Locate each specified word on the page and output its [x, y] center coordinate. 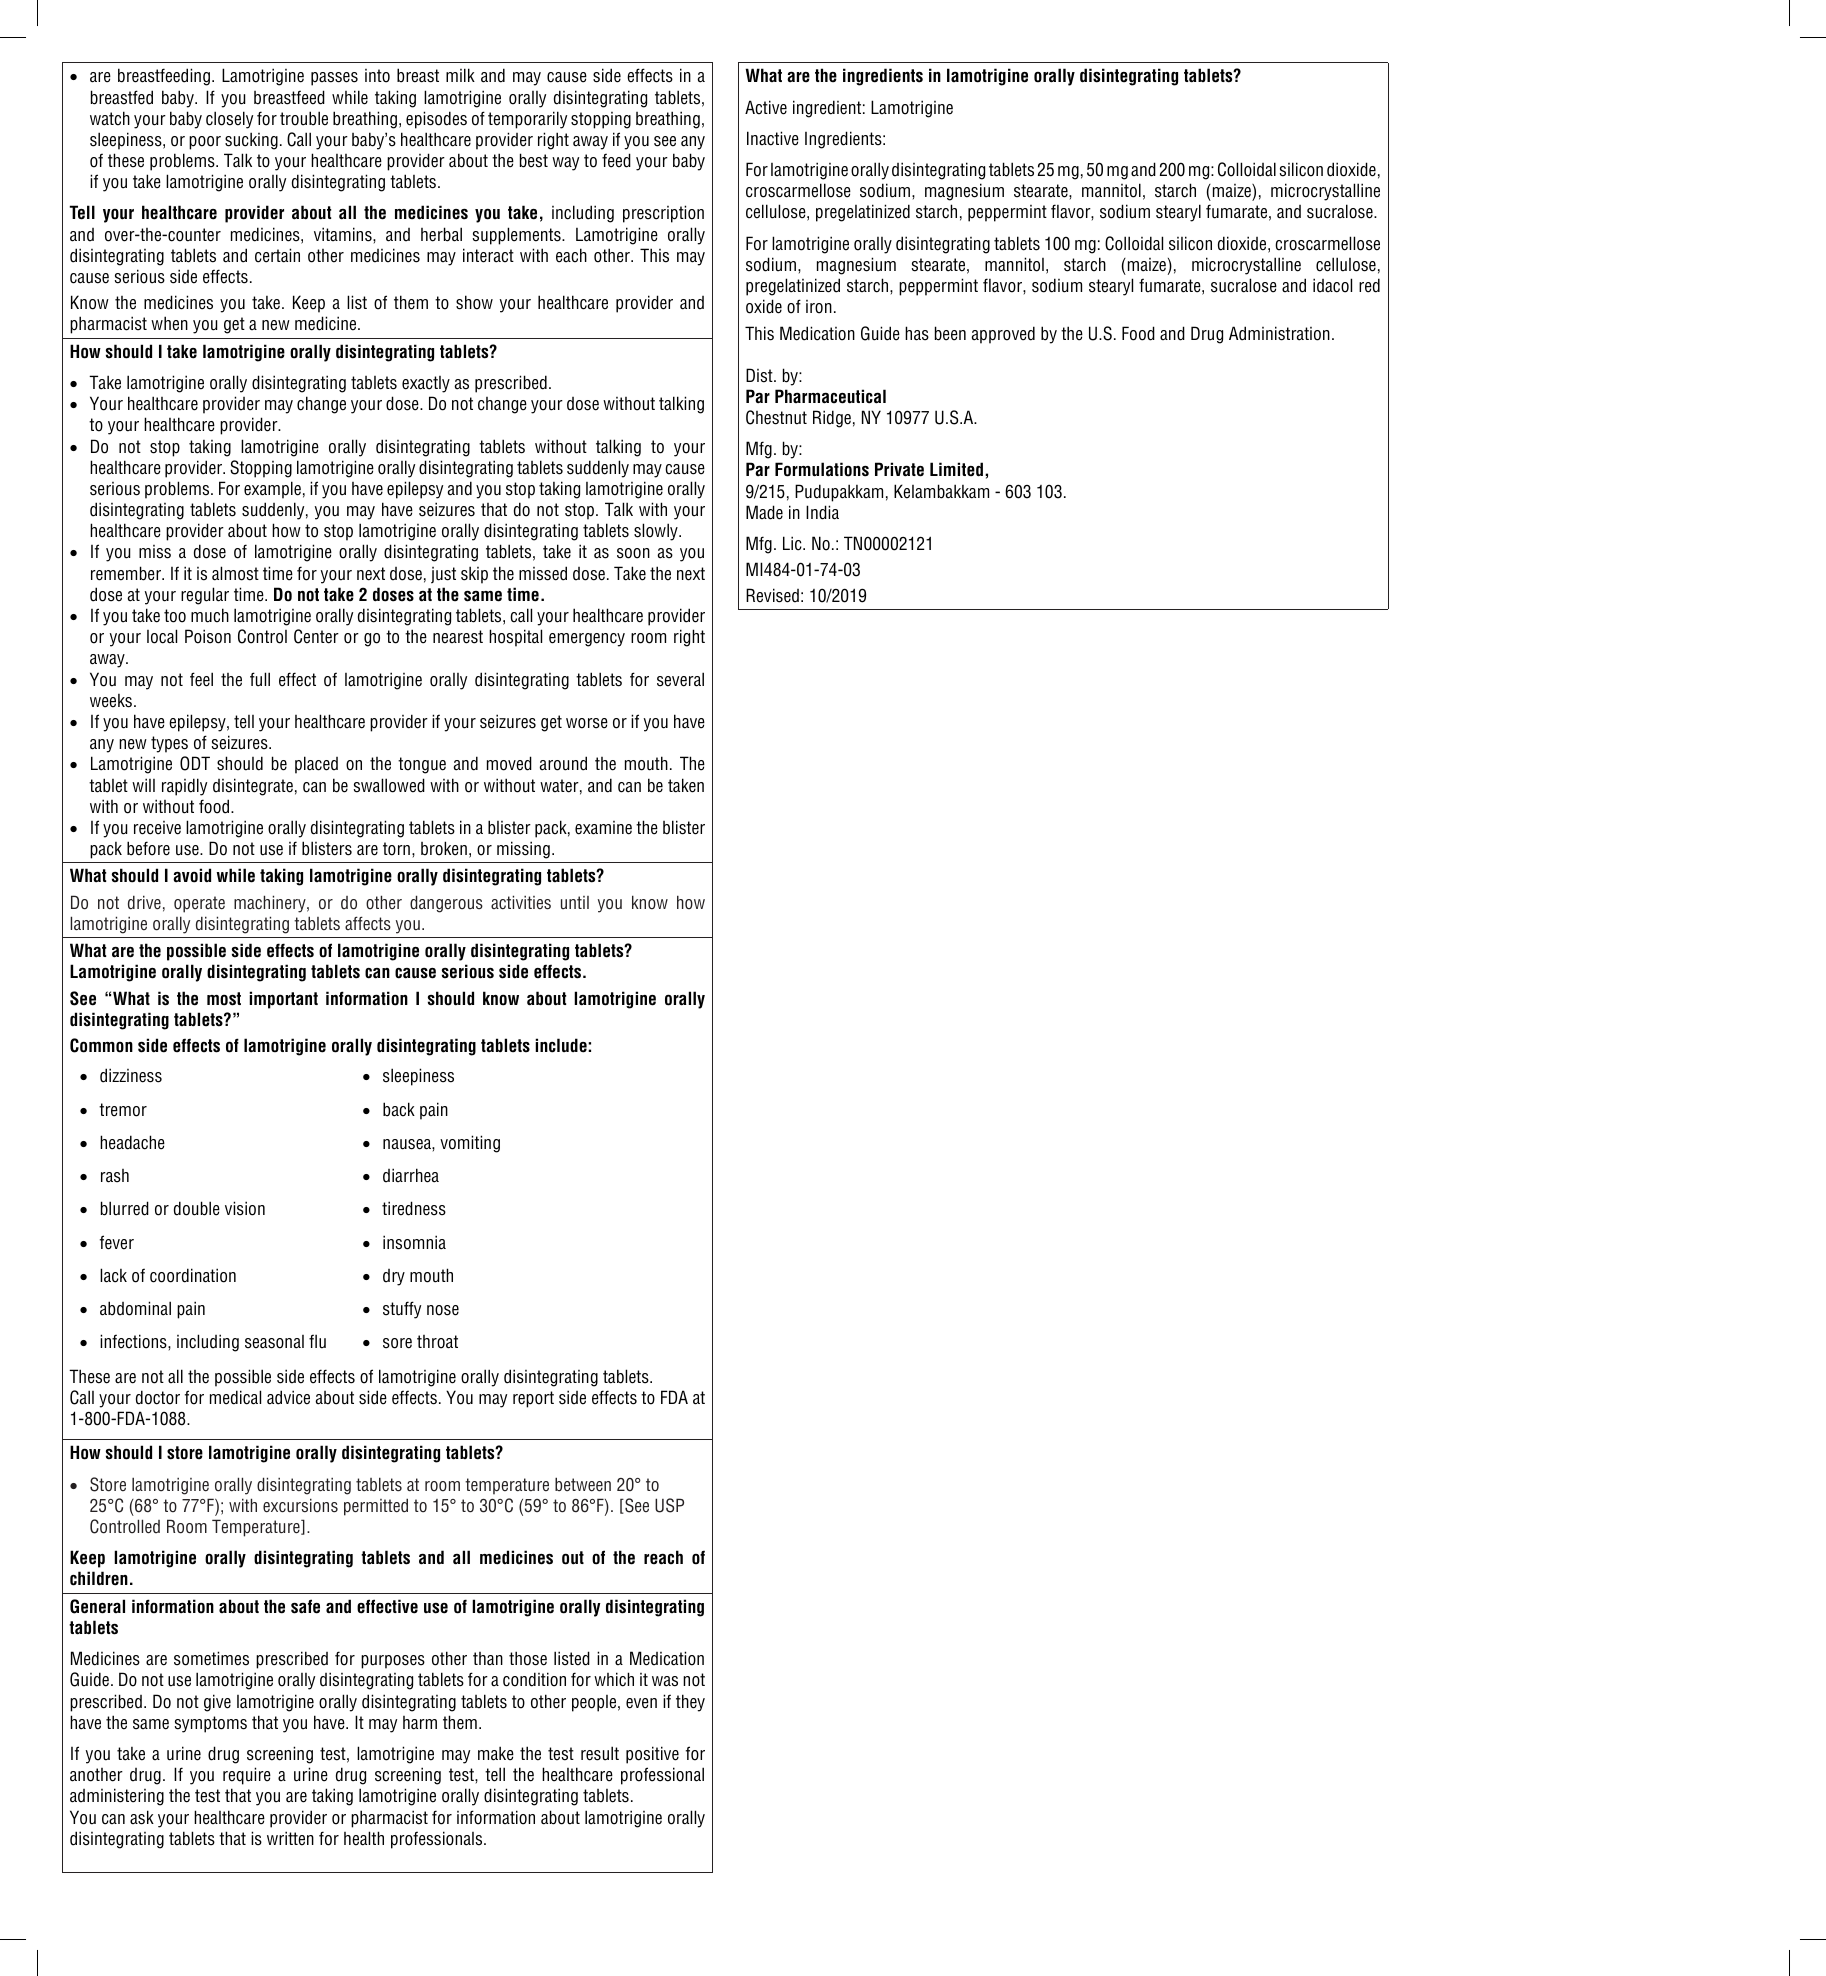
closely [229, 120]
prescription [663, 214]
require [247, 1776]
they [690, 1703]
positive [652, 1755]
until [575, 902]
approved [1003, 335]
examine [603, 828]
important [283, 1000]
